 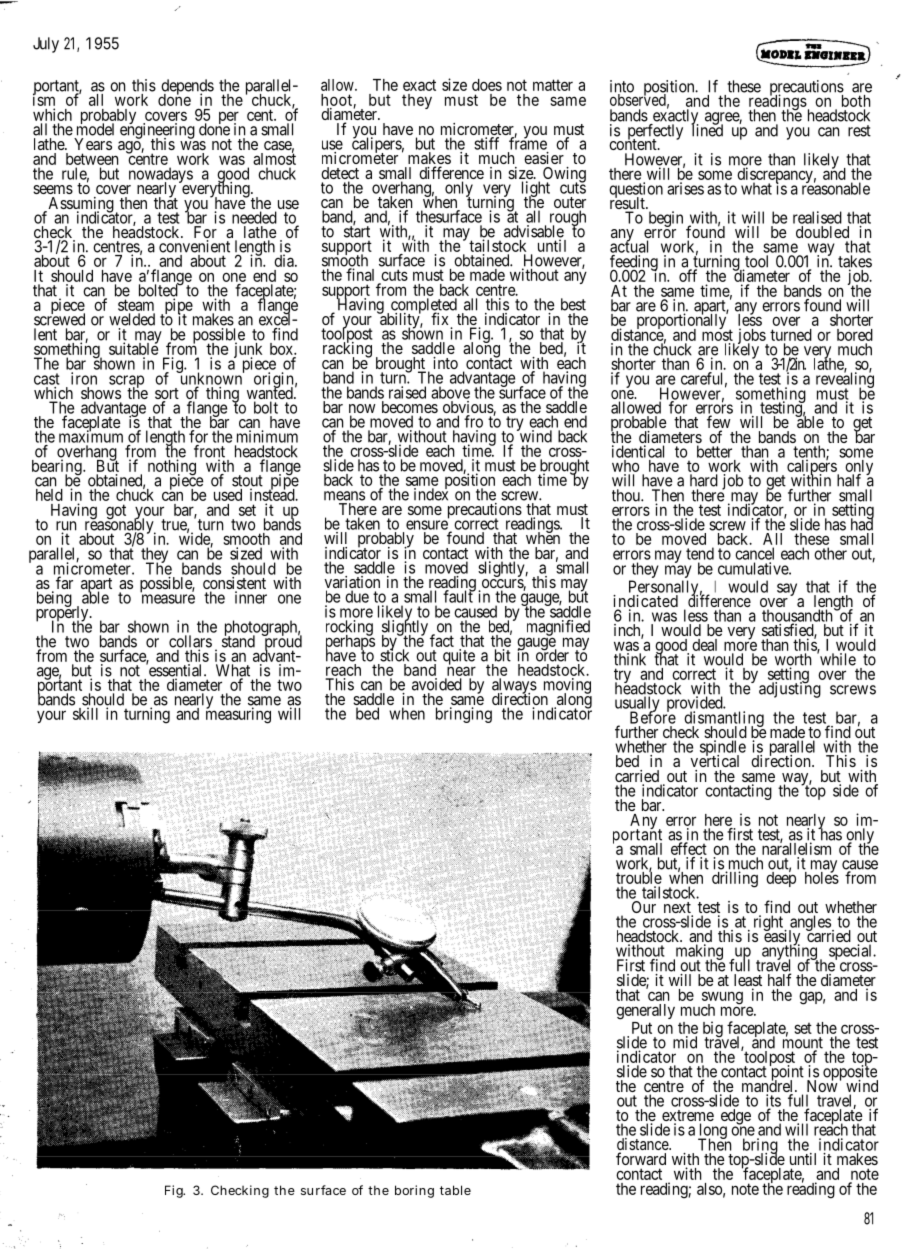 I want to click on off, so click(x=688, y=275).
